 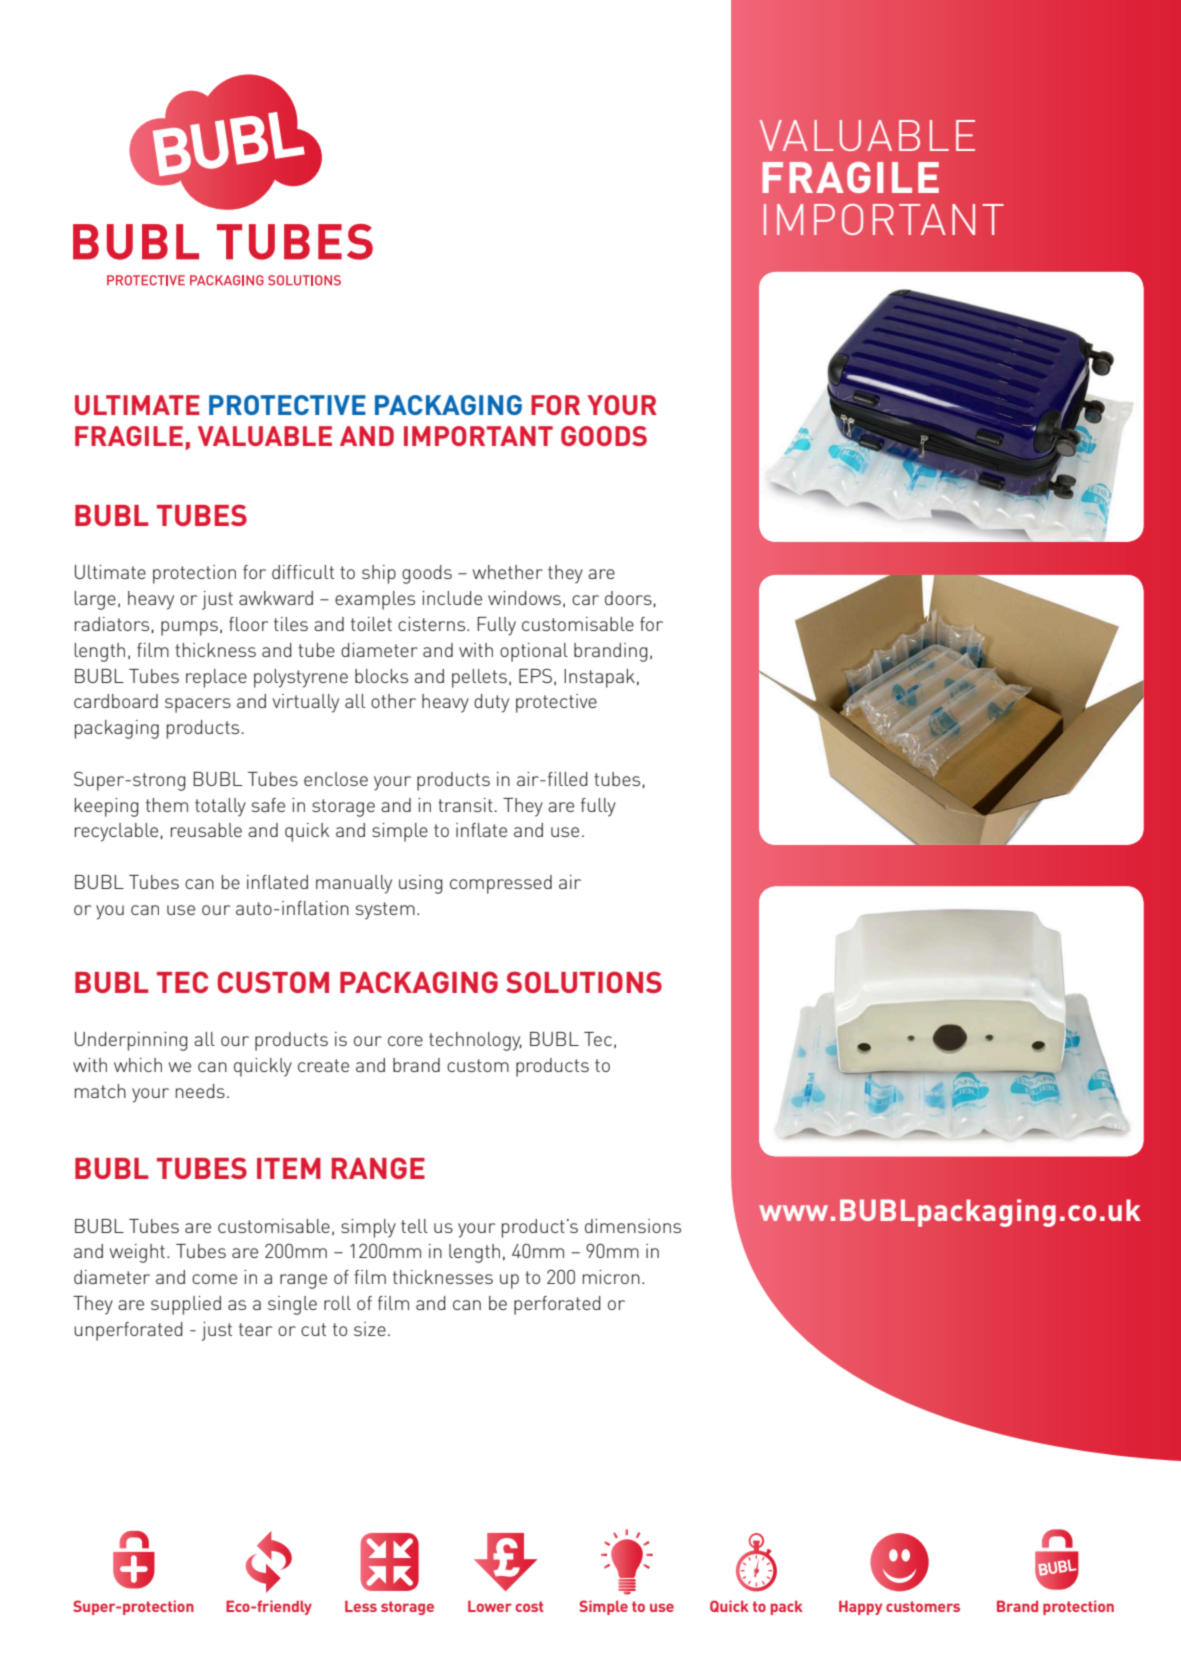 I want to click on SOLUTIONS, so click(x=584, y=982).
